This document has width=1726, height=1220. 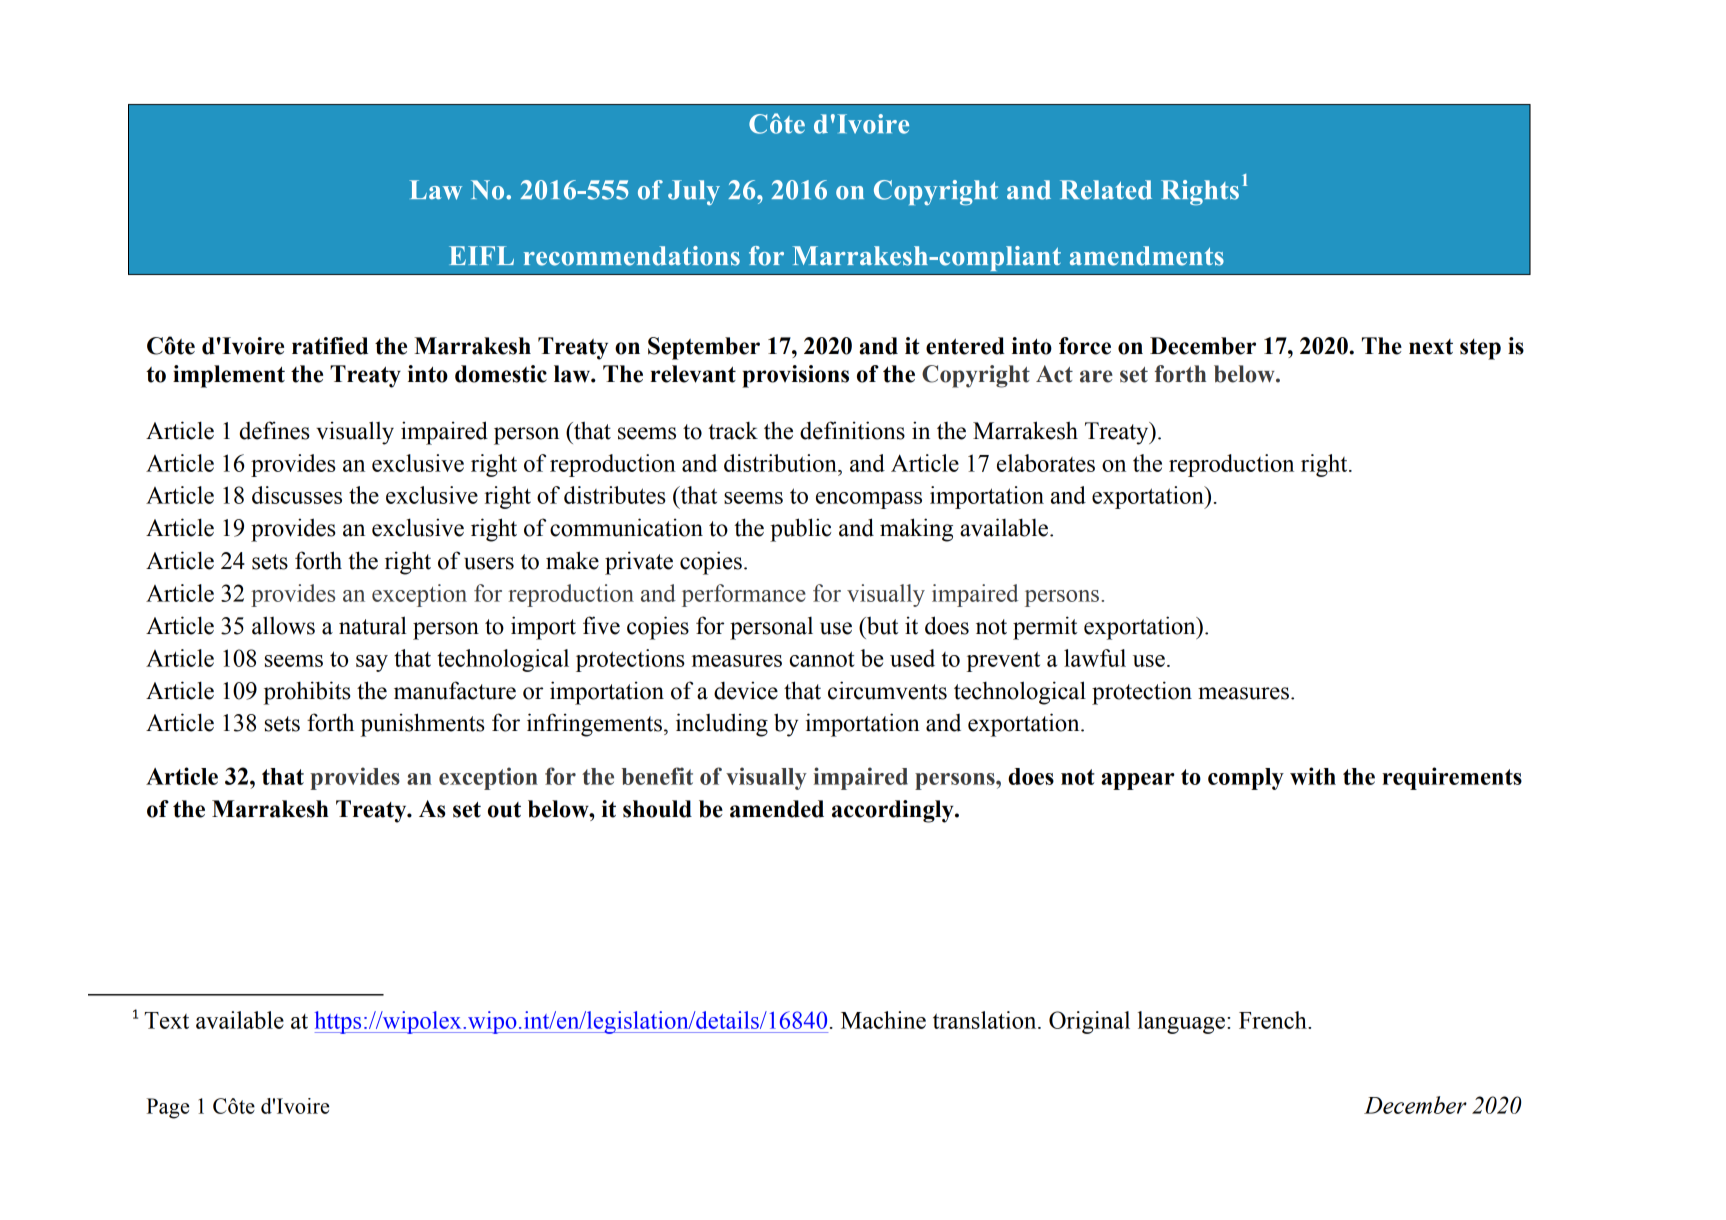 What do you see at coordinates (722, 725) in the document?
I see `including` at bounding box center [722, 725].
